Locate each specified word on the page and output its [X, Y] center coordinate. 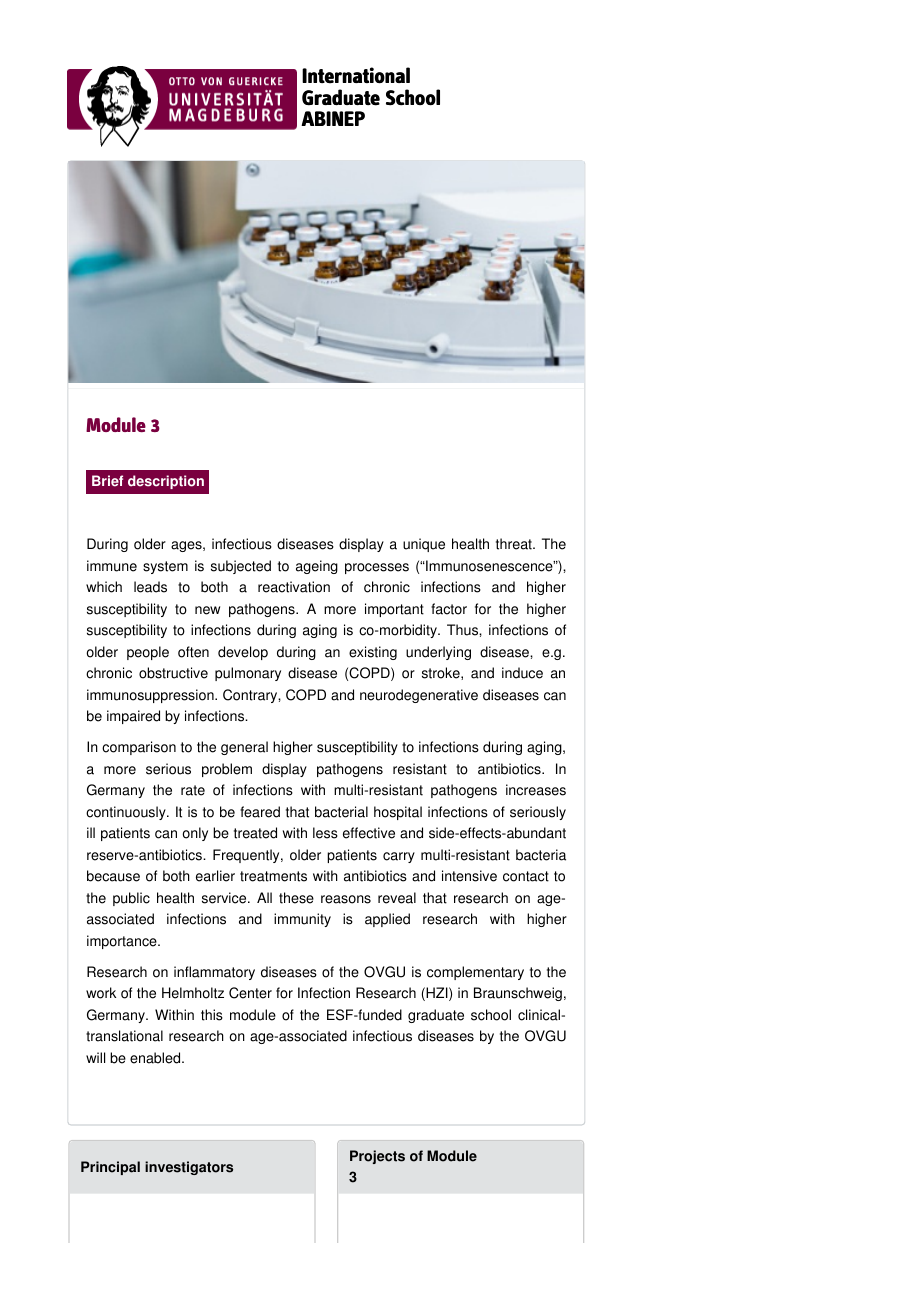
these [296, 898]
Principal [110, 1168]
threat [515, 544]
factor [449, 609]
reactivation [294, 587]
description [166, 482]
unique [424, 545]
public [131, 899]
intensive [469, 876]
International [356, 75]
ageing [317, 567]
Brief [107, 481]
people [148, 653]
